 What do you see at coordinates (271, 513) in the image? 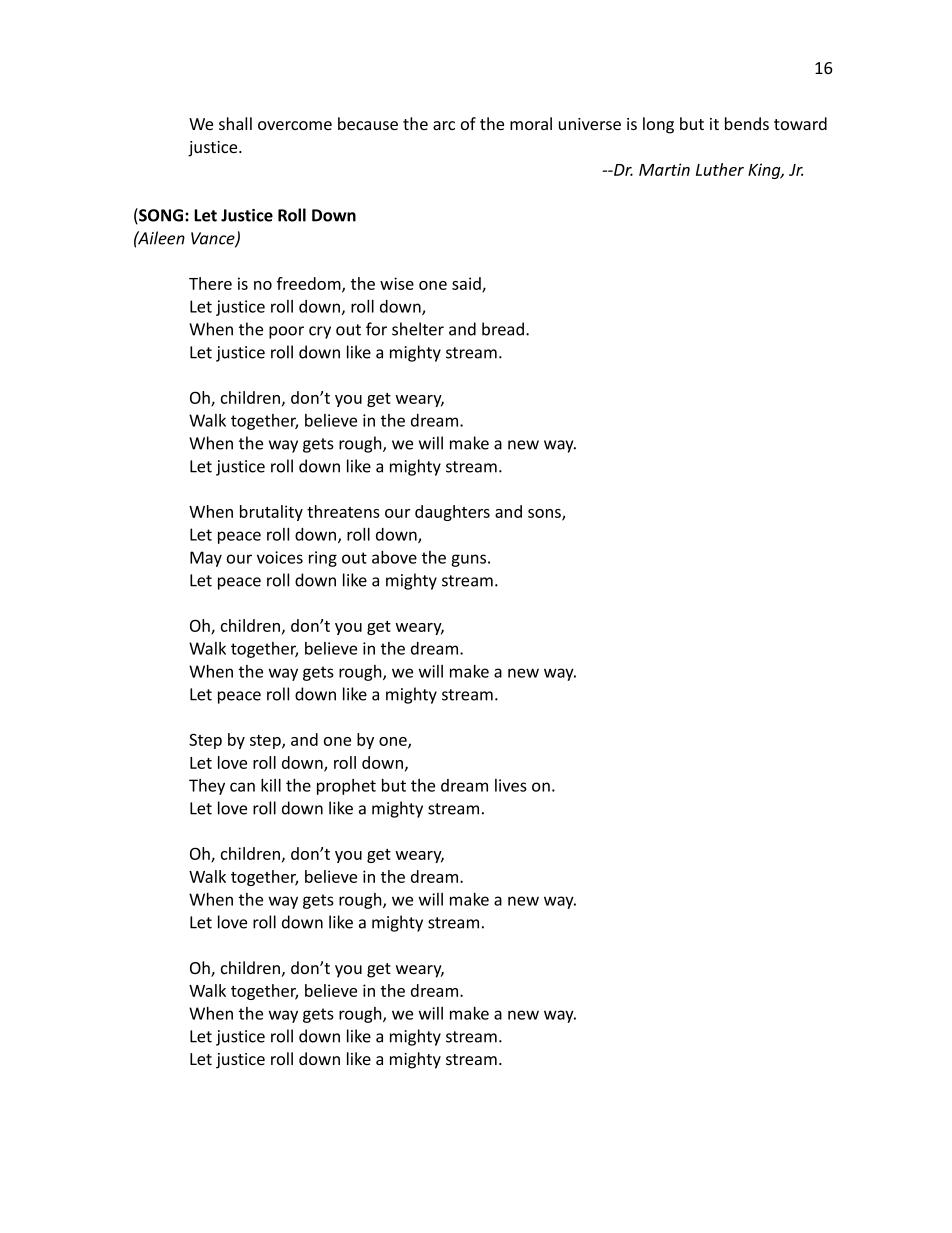
I see `brutality` at bounding box center [271, 513].
